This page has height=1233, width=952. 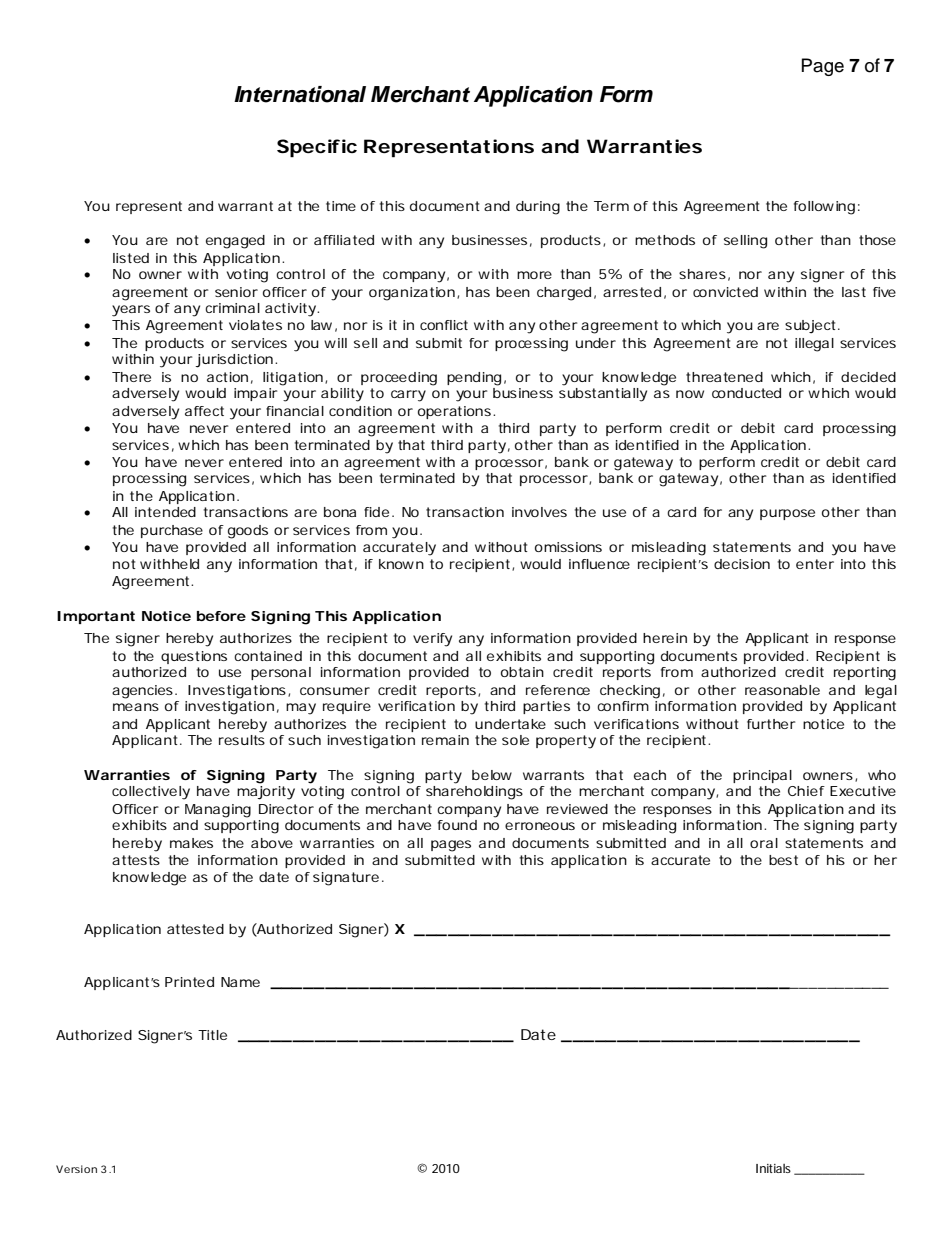 What do you see at coordinates (221, 616) in the page?
I see `before` at bounding box center [221, 616].
